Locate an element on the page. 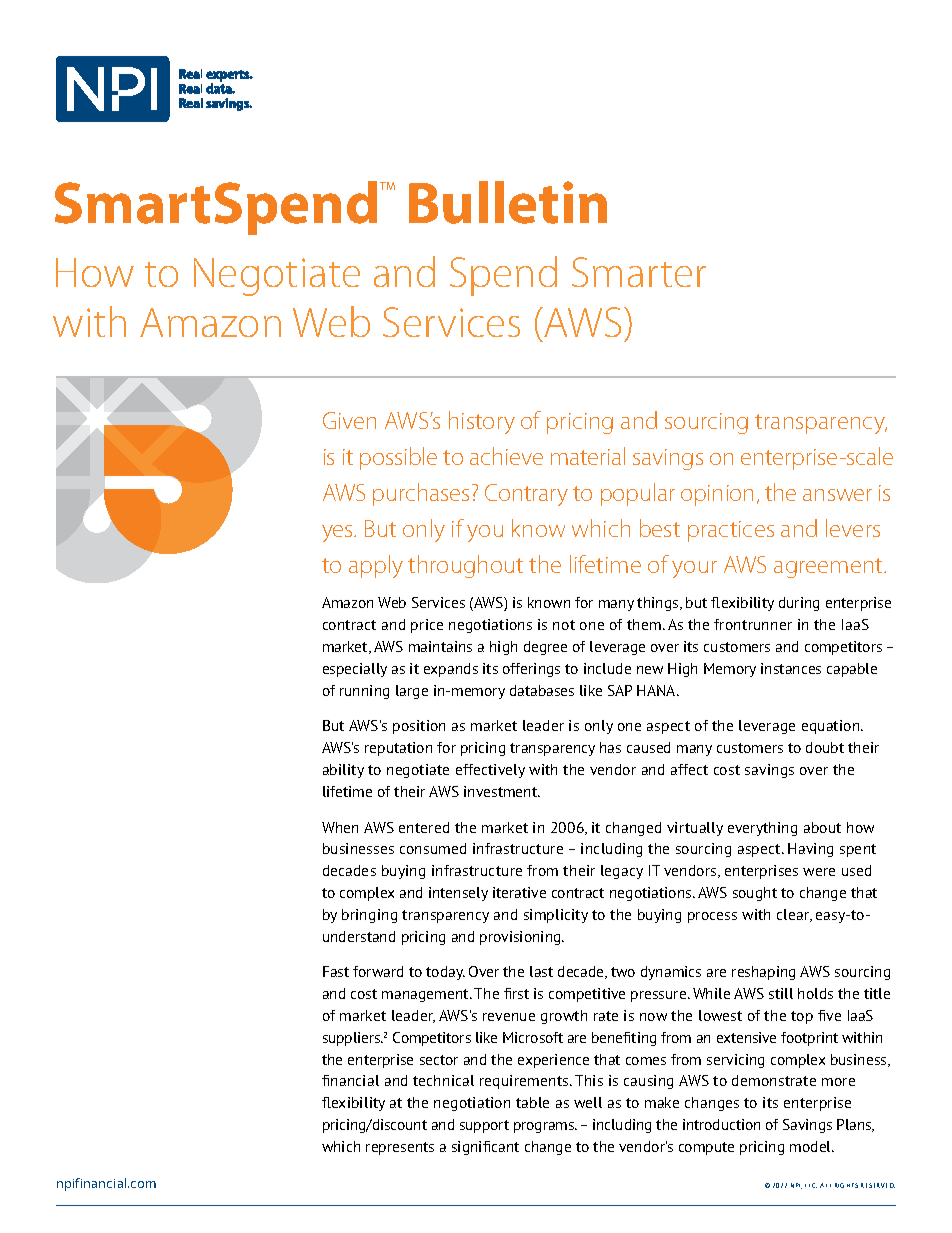  Smarter is located at coordinates (639, 272).
